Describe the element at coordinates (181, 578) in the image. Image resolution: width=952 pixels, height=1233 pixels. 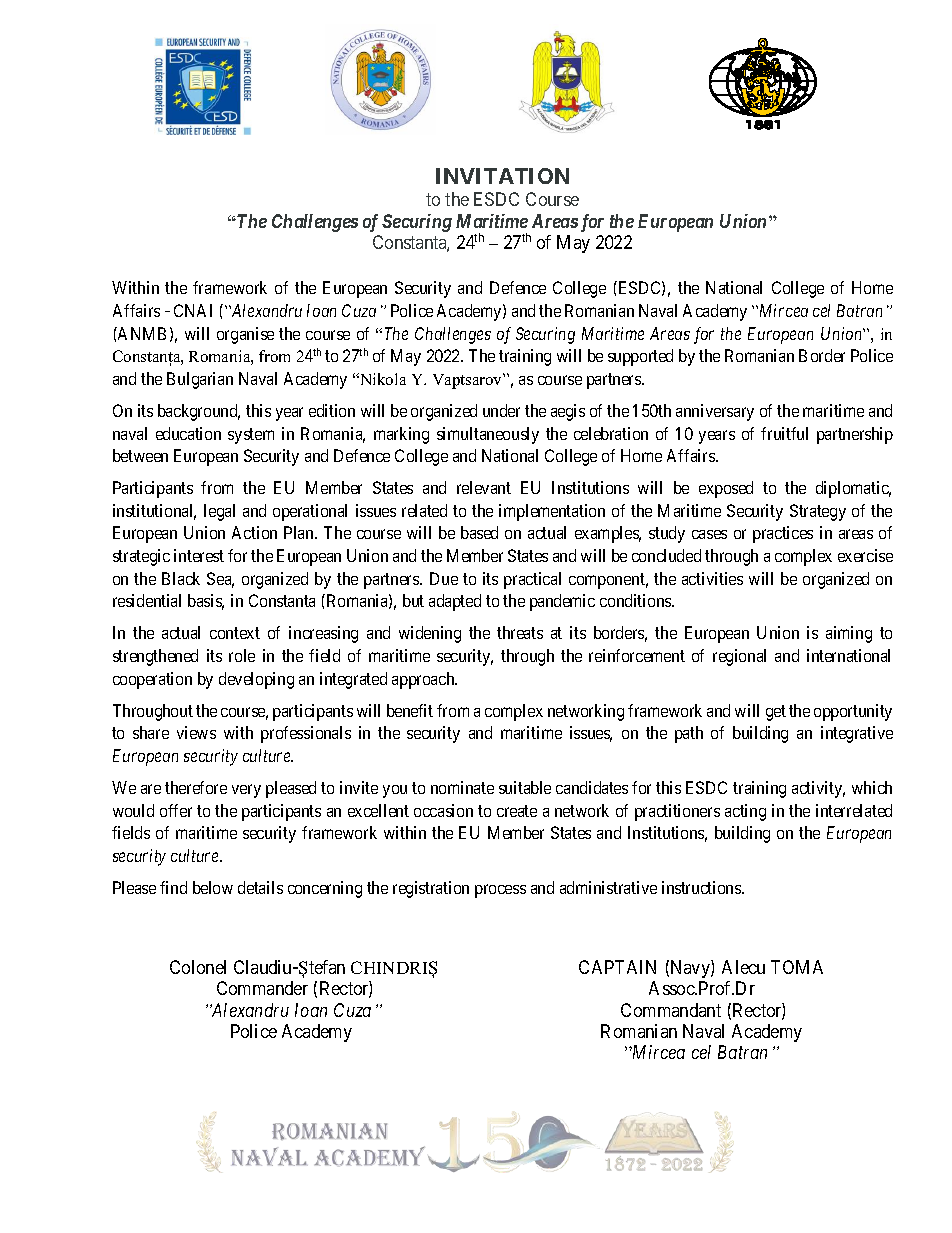
I see `Black` at that location.
